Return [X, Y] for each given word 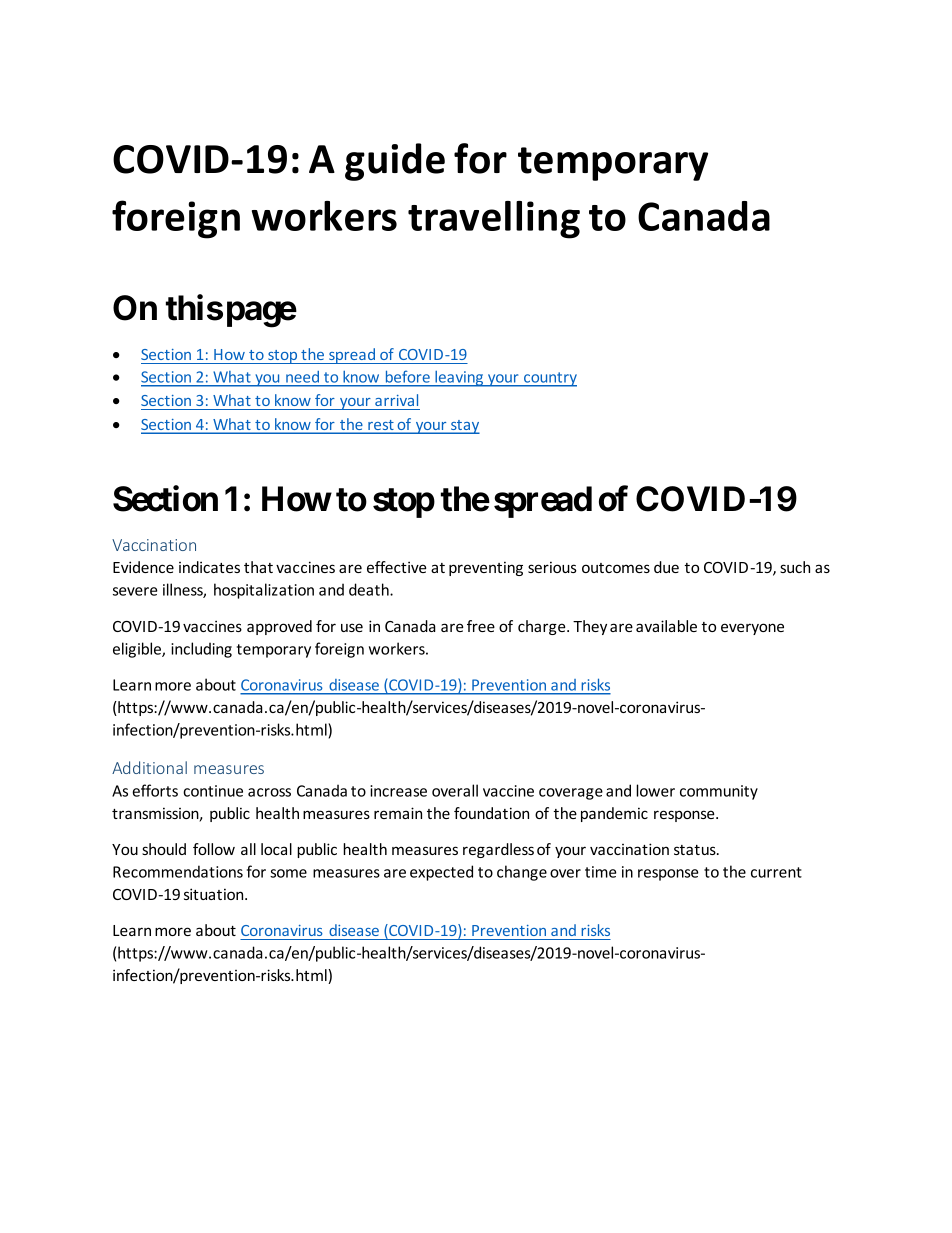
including [201, 650]
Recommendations [178, 871]
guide [395, 162]
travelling [494, 220]
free [481, 626]
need [302, 377]
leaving [459, 379]
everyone [752, 629]
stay [464, 427]
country [549, 379]
